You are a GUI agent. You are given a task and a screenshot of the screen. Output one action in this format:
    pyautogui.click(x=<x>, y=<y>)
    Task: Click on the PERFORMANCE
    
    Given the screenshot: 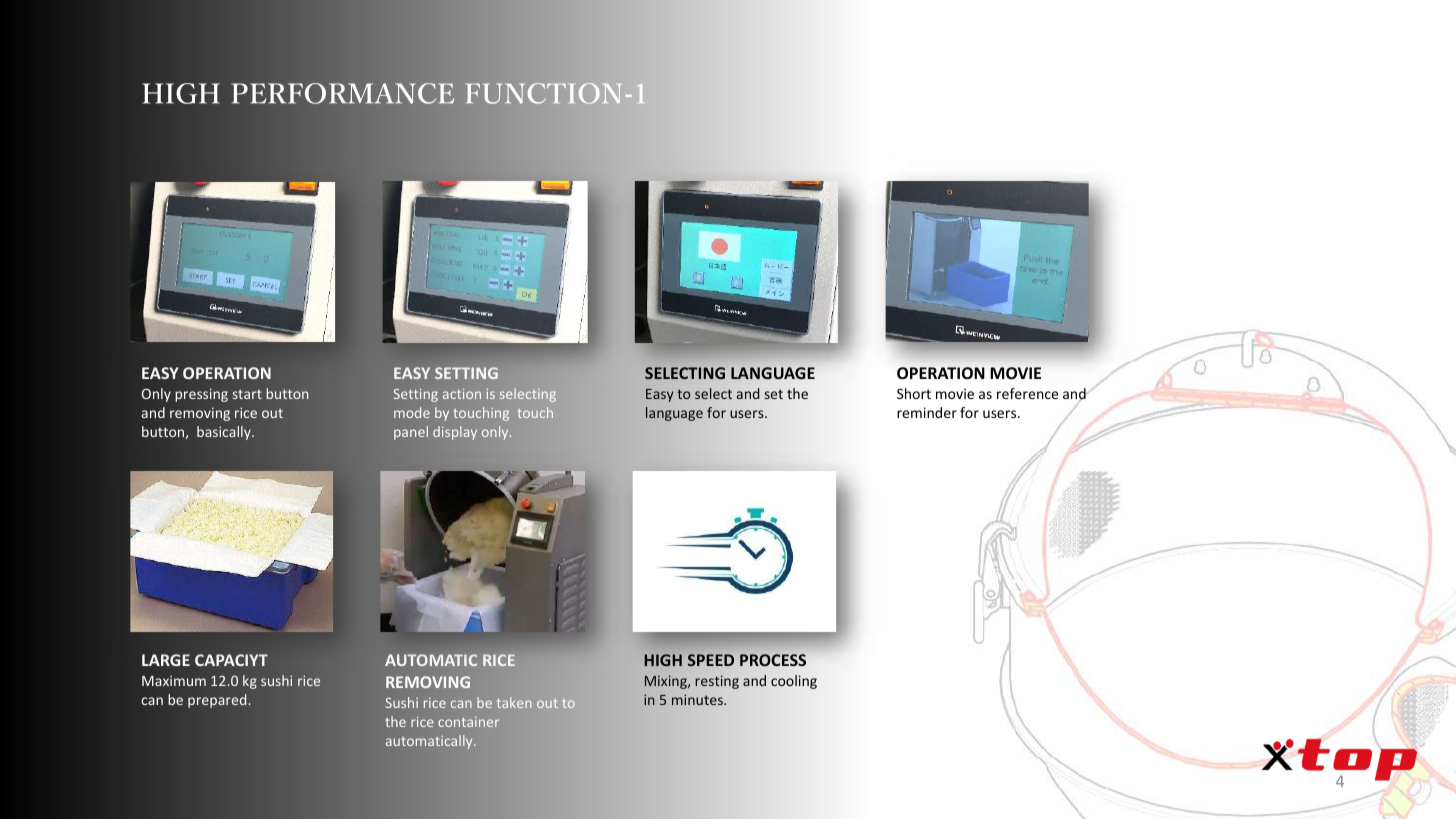 What is the action you would take?
    pyautogui.click(x=343, y=93)
